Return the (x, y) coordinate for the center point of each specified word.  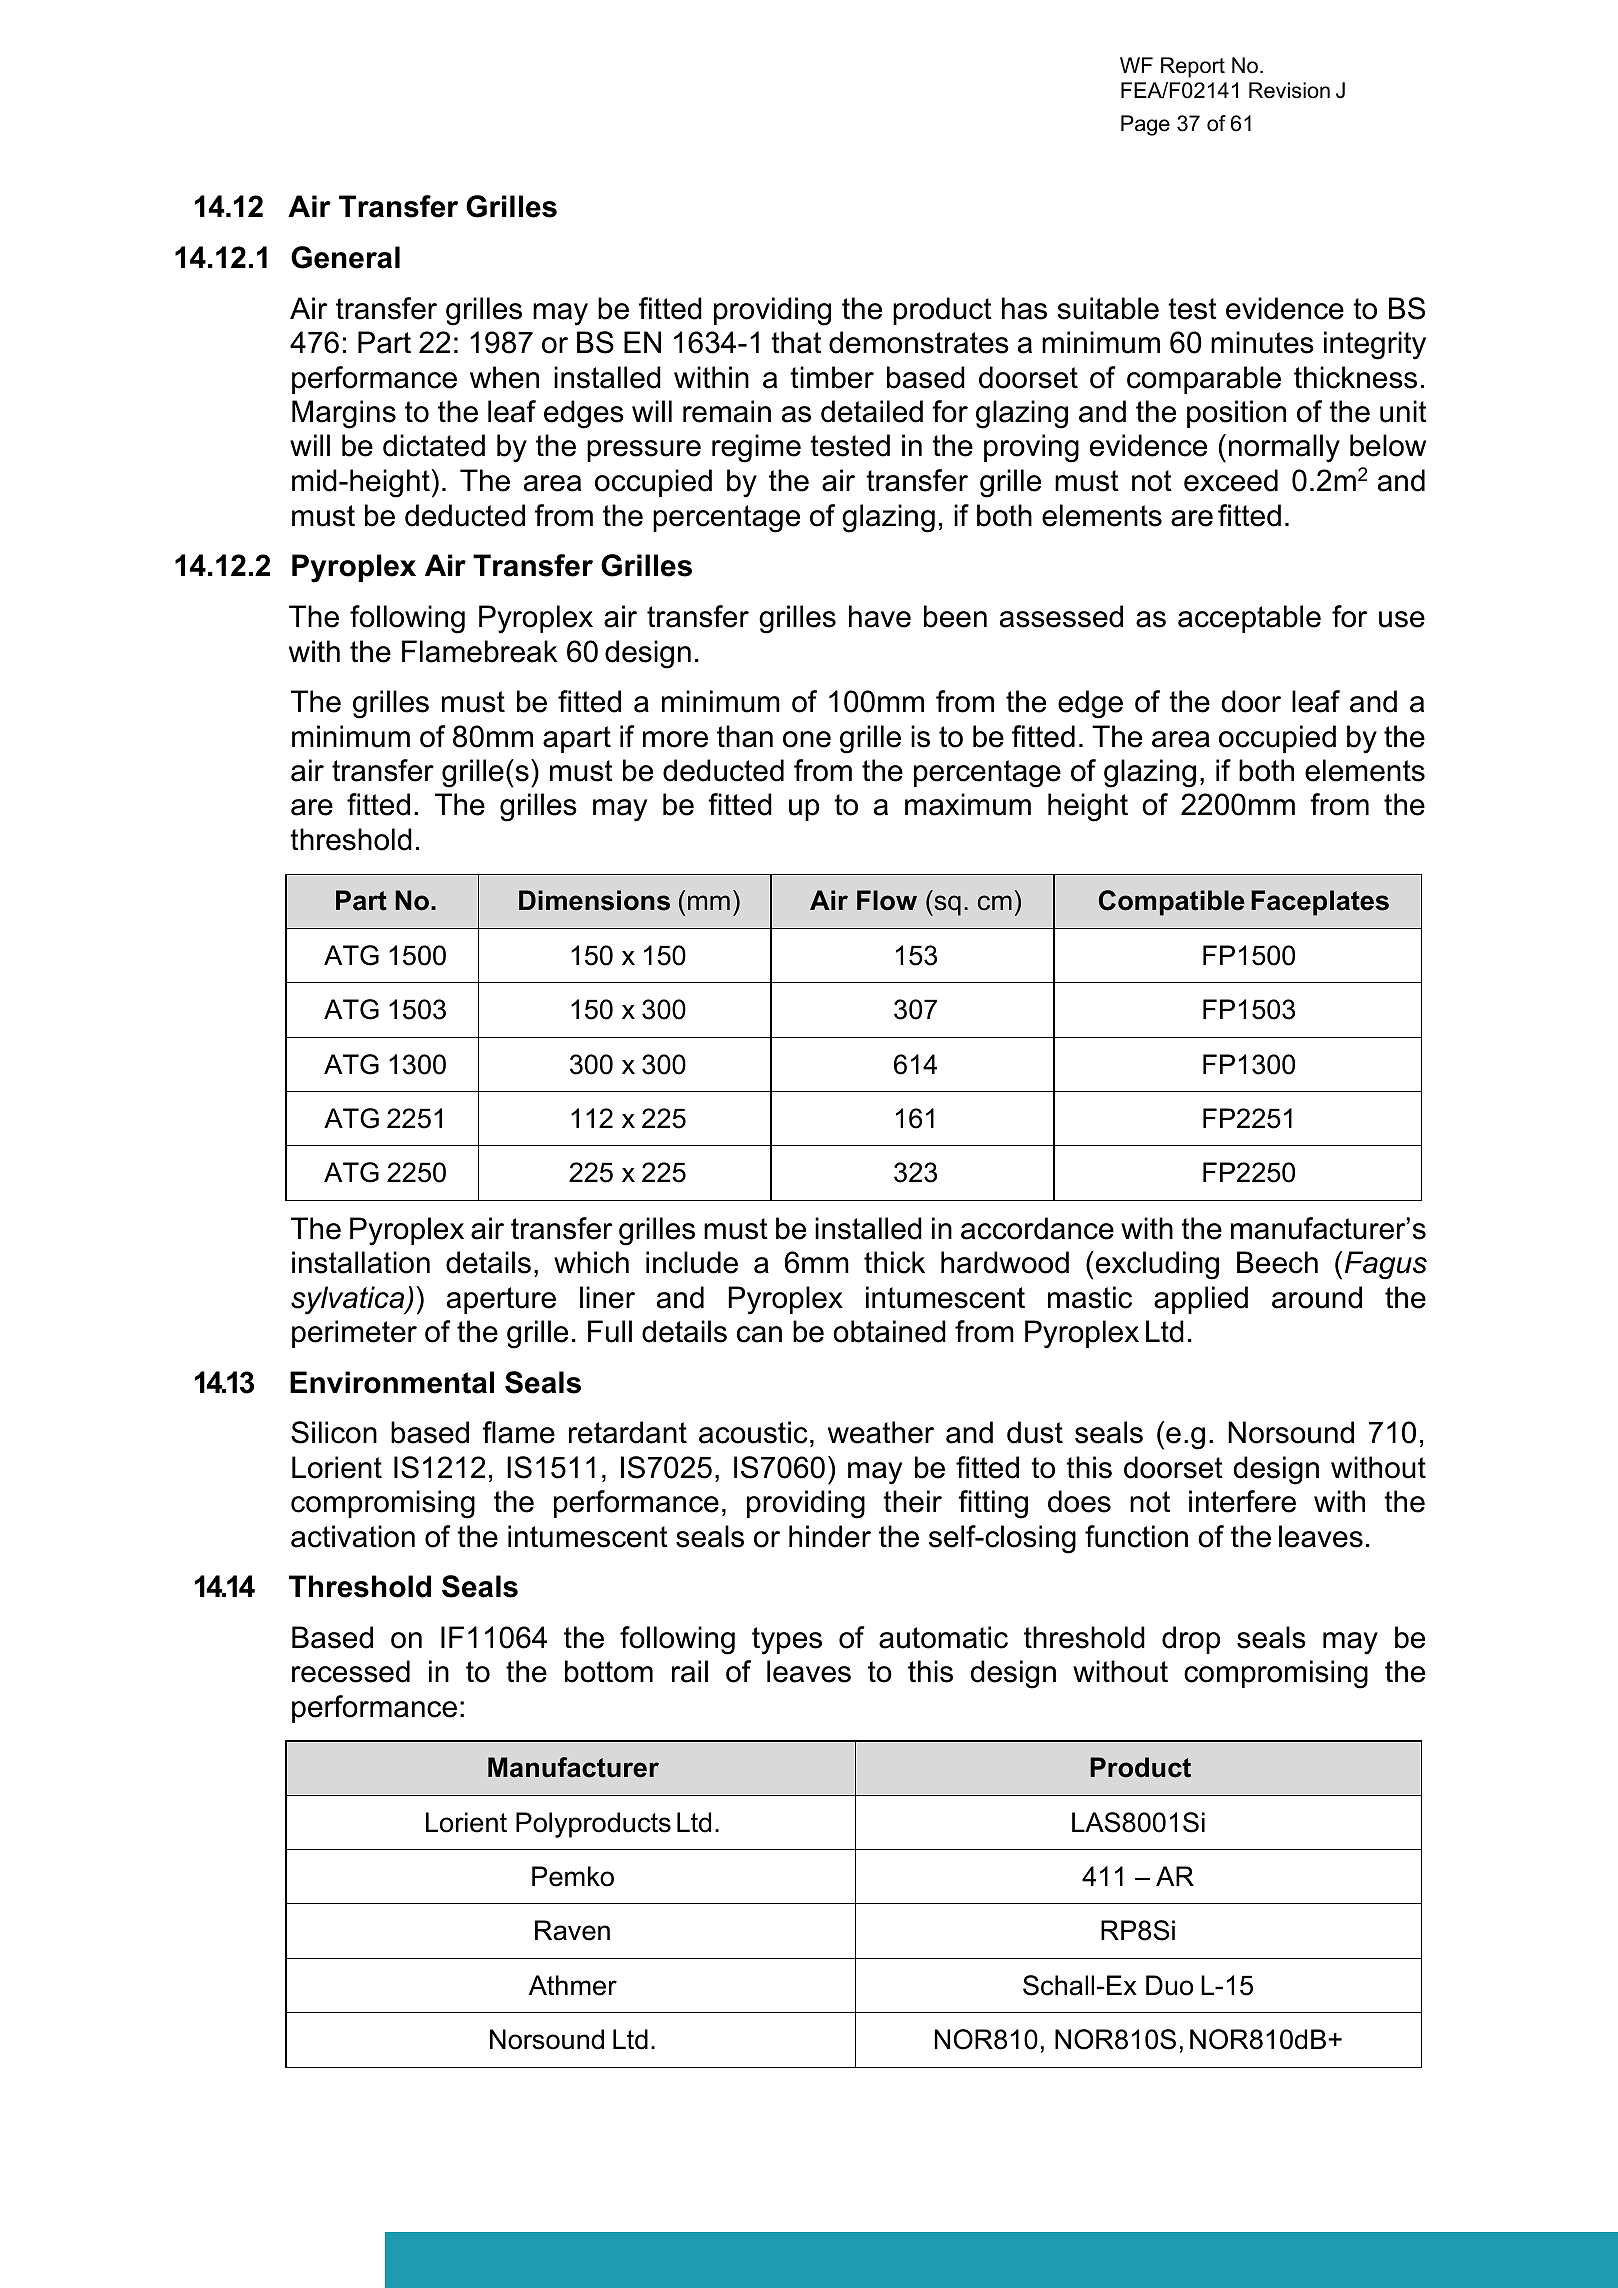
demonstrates (919, 342)
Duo (1169, 1985)
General (345, 257)
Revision (1289, 90)
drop (1191, 1640)
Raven (572, 1930)
